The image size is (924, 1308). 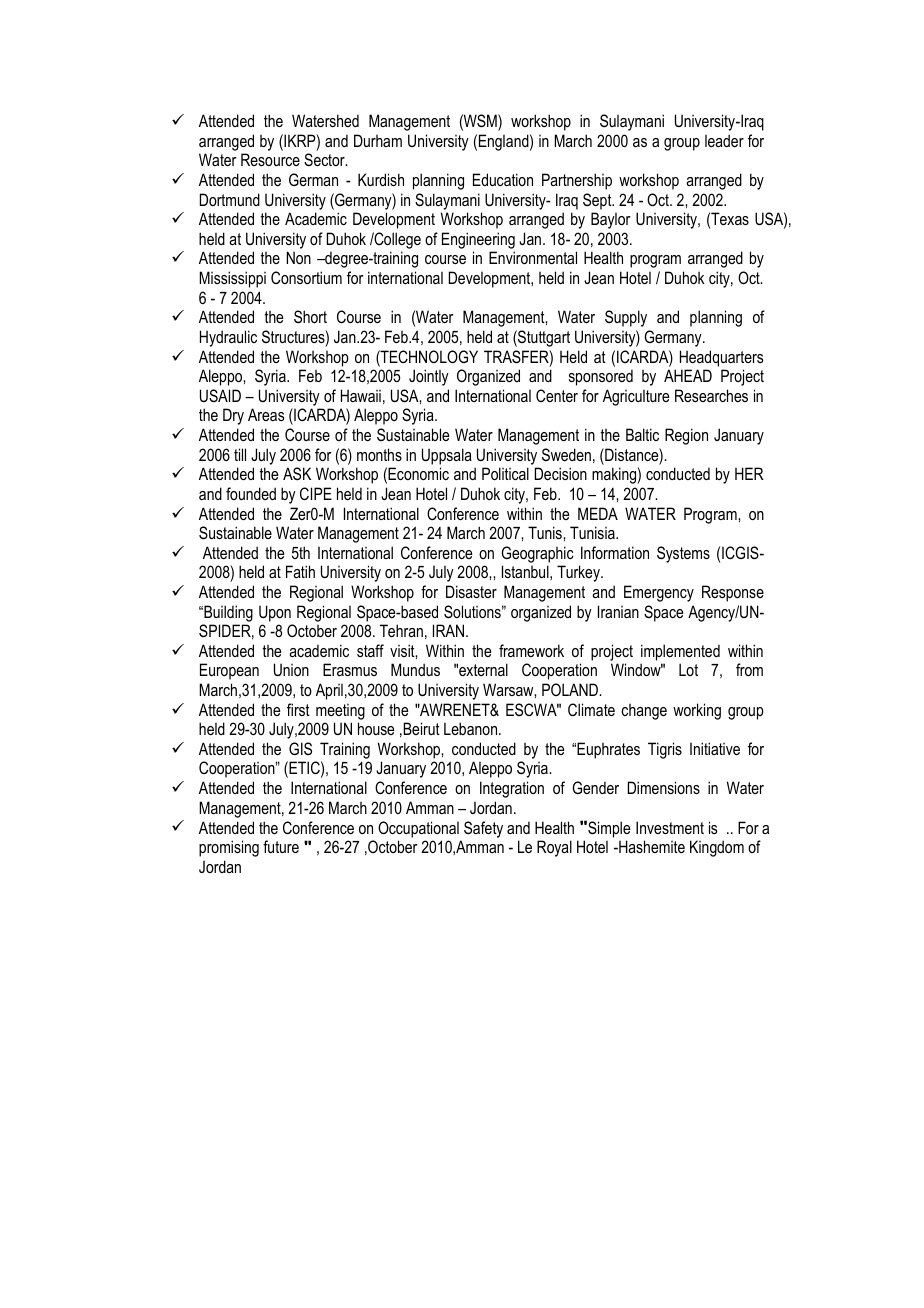 What do you see at coordinates (533, 257) in the document?
I see `Environmental` at bounding box center [533, 257].
